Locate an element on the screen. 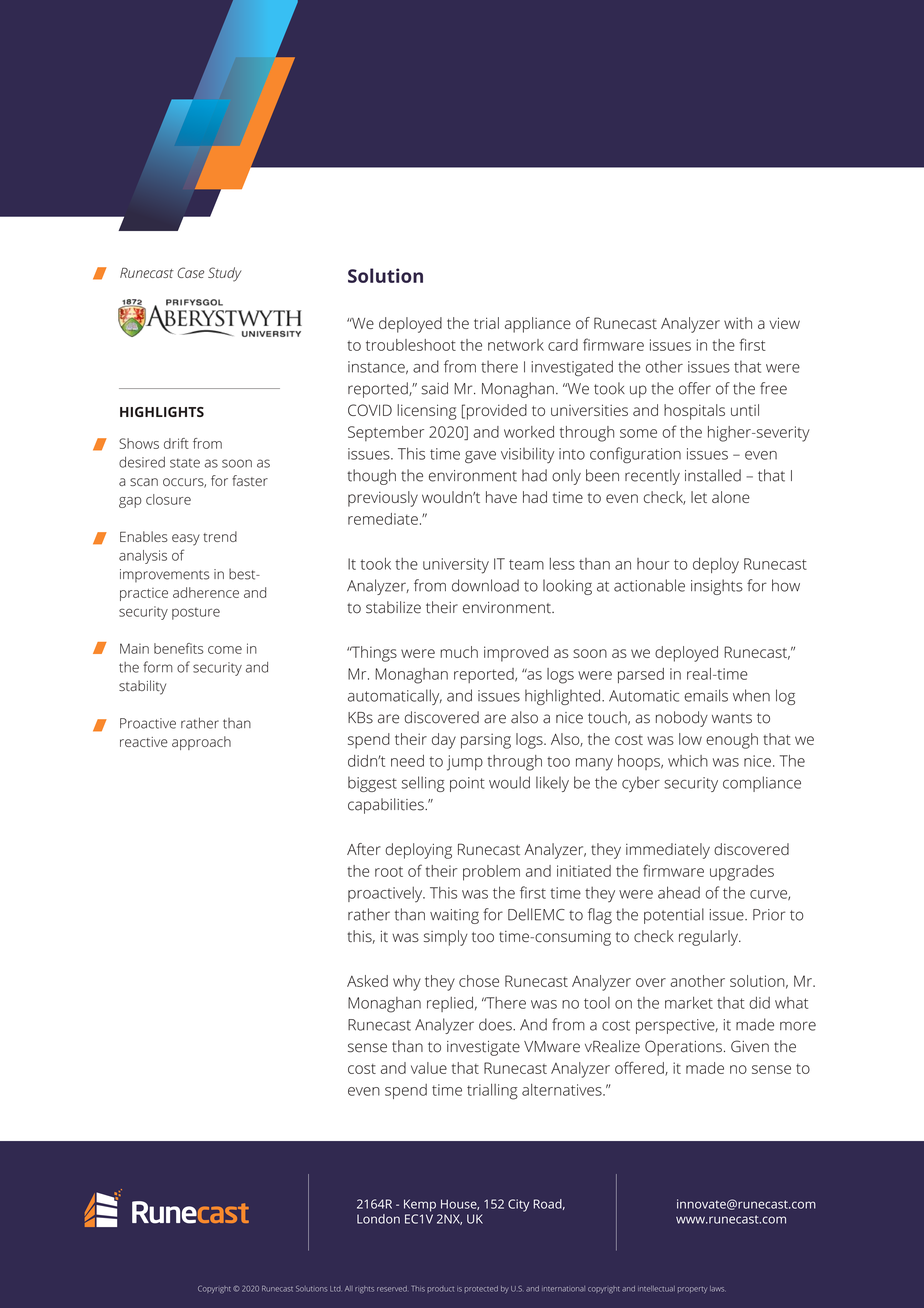 The width and height of the screenshot is (924, 1308). simply is located at coordinates (446, 938).
